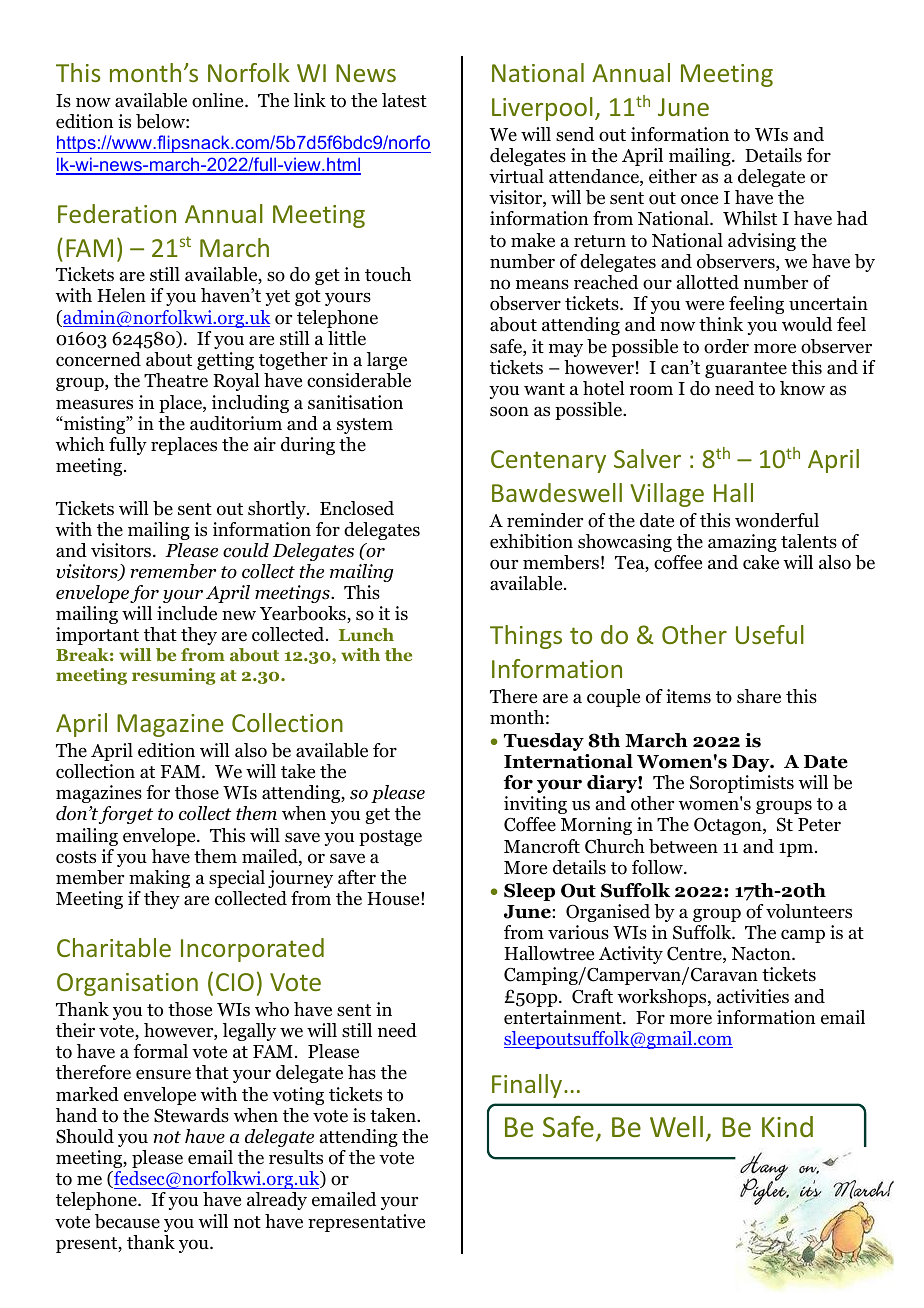 This page has height=1308, width=924. Describe the element at coordinates (127, 1221) in the page. I see `because` at that location.
